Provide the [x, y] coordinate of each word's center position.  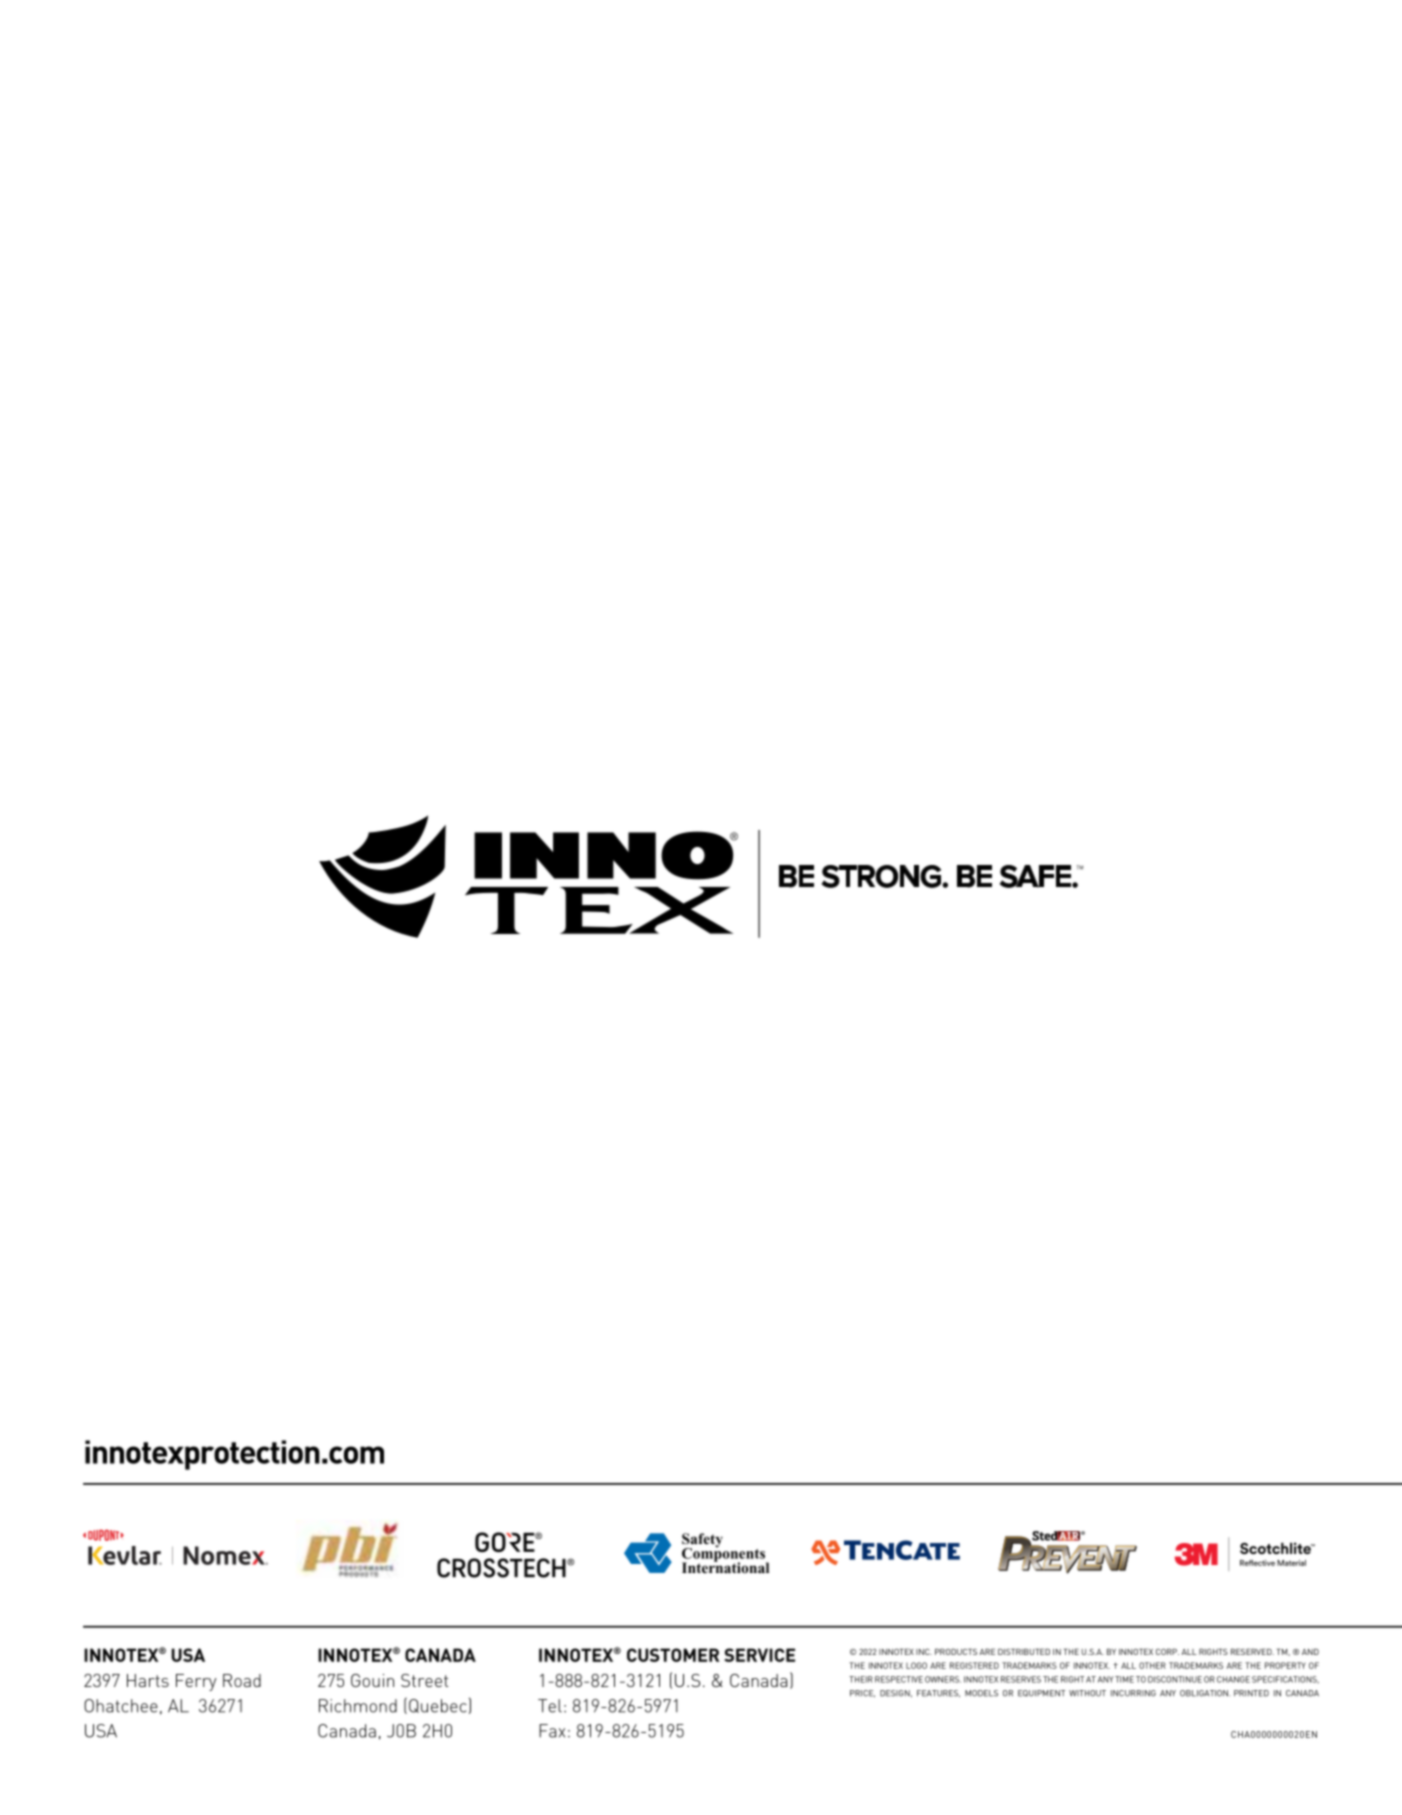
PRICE [862, 1693]
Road [242, 1680]
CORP [1167, 1652]
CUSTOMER [673, 1655]
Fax [552, 1731]
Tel [550, 1706]
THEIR [861, 1679]
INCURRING [1133, 1693]
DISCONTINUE [1175, 1679]
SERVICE [759, 1655]
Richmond [358, 1706]
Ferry [196, 1682]
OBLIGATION [1205, 1693]
